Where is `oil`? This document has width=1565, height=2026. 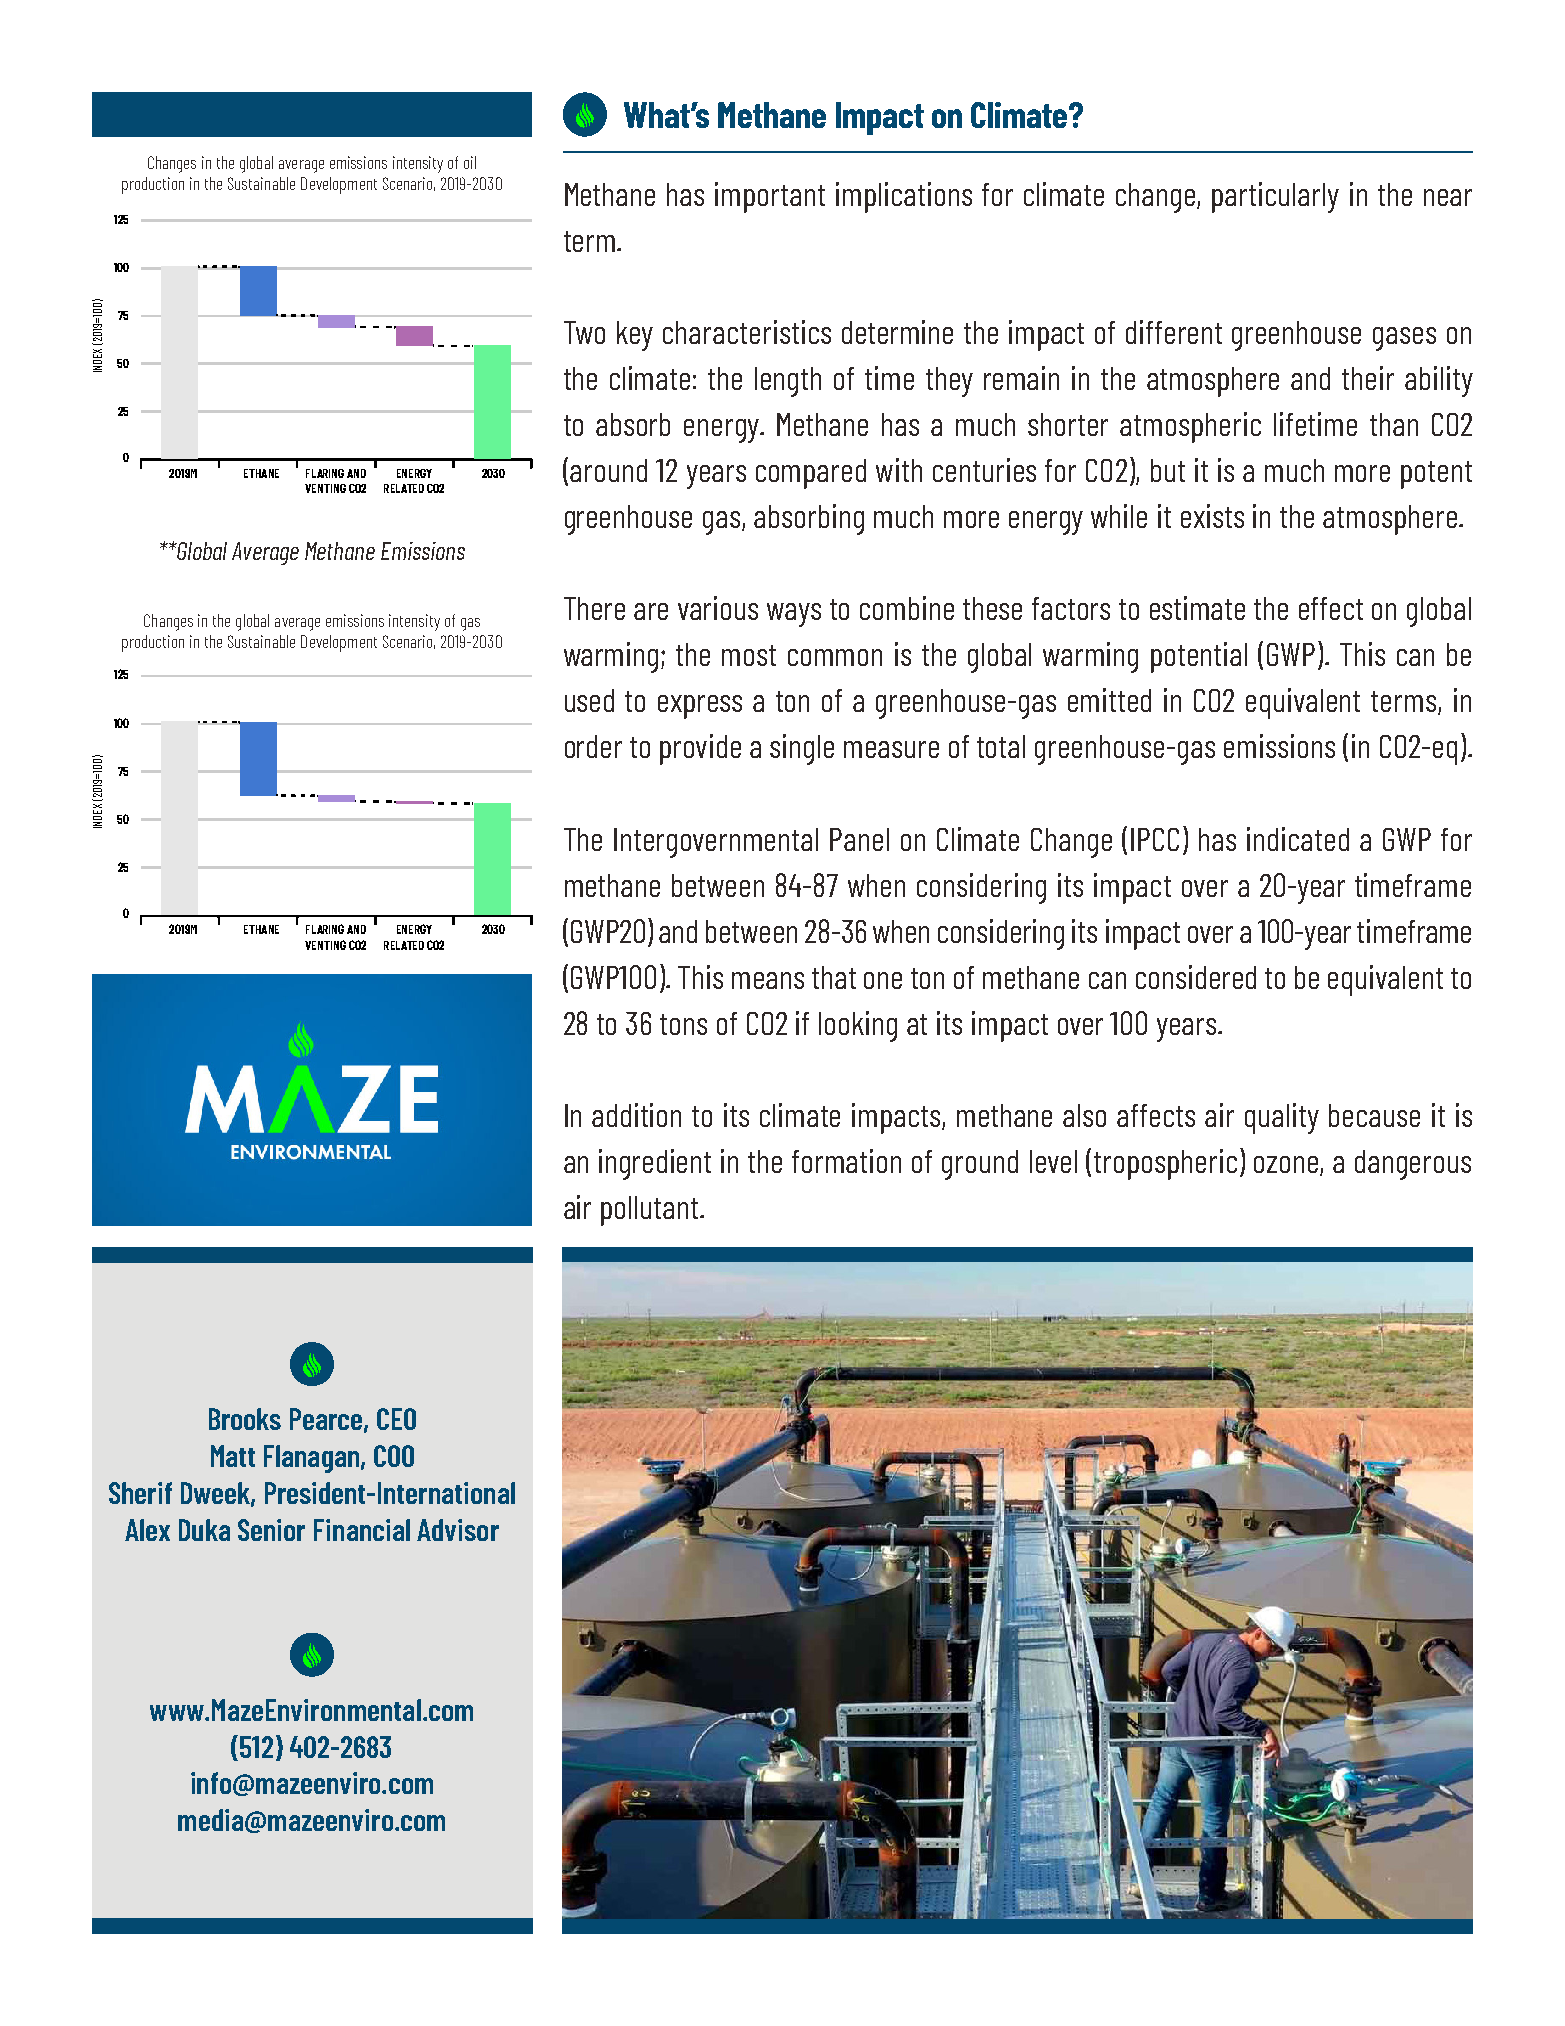 oil is located at coordinates (470, 162).
